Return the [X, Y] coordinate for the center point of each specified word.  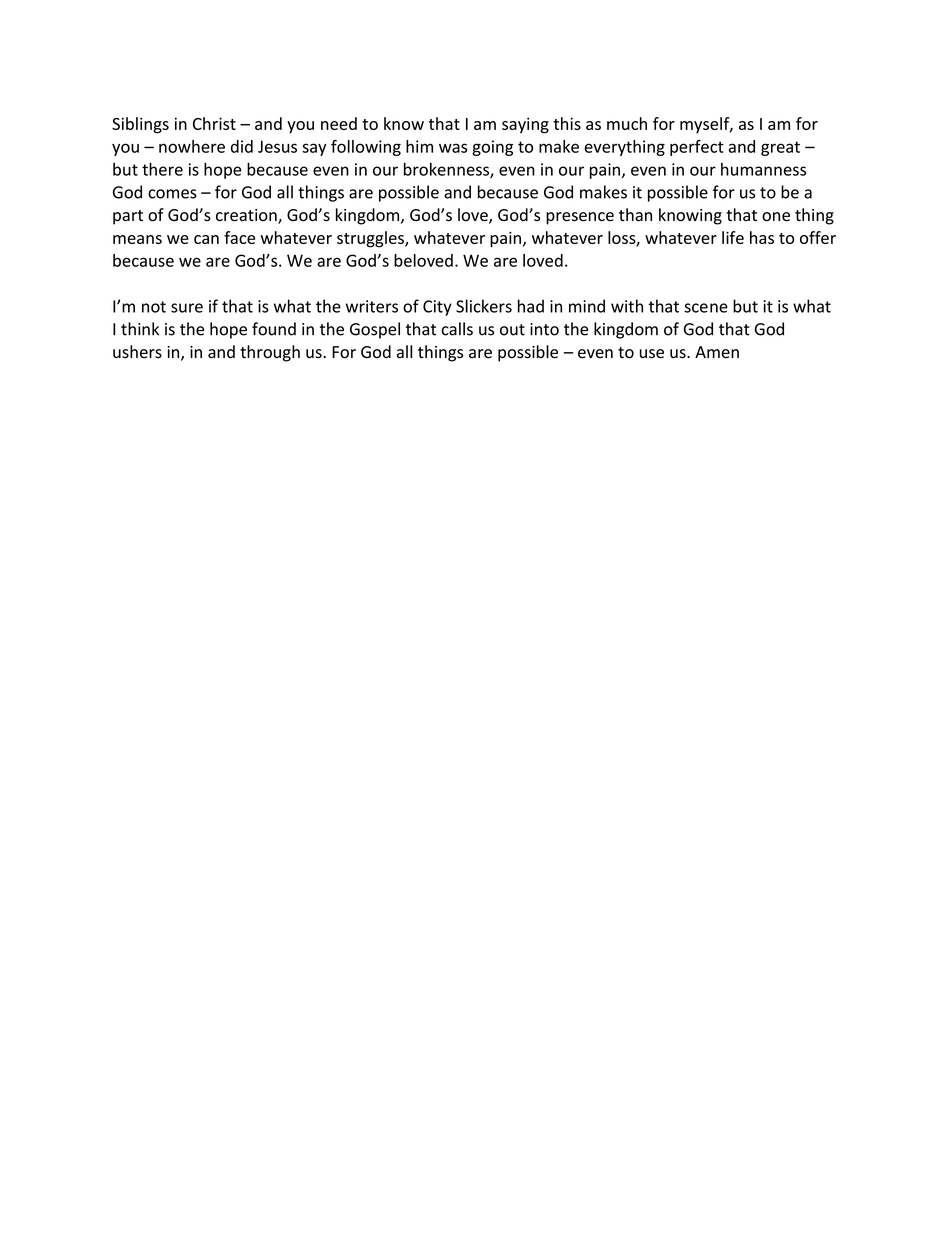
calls [457, 329]
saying [525, 125]
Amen [717, 352]
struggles [371, 239]
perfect [697, 148]
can [206, 239]
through [270, 353]
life [733, 237]
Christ [214, 123]
